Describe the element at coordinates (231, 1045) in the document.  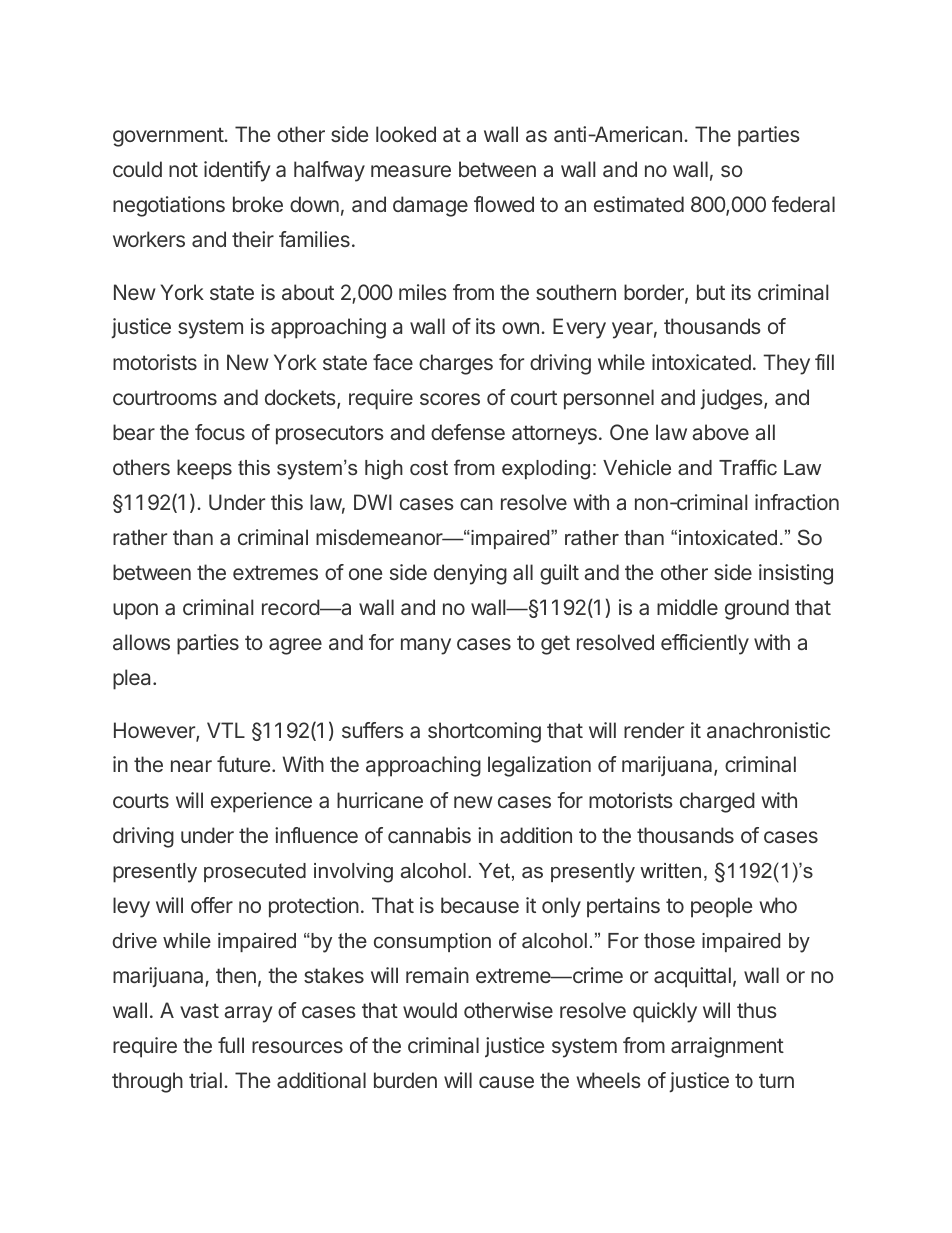
I see `full` at that location.
